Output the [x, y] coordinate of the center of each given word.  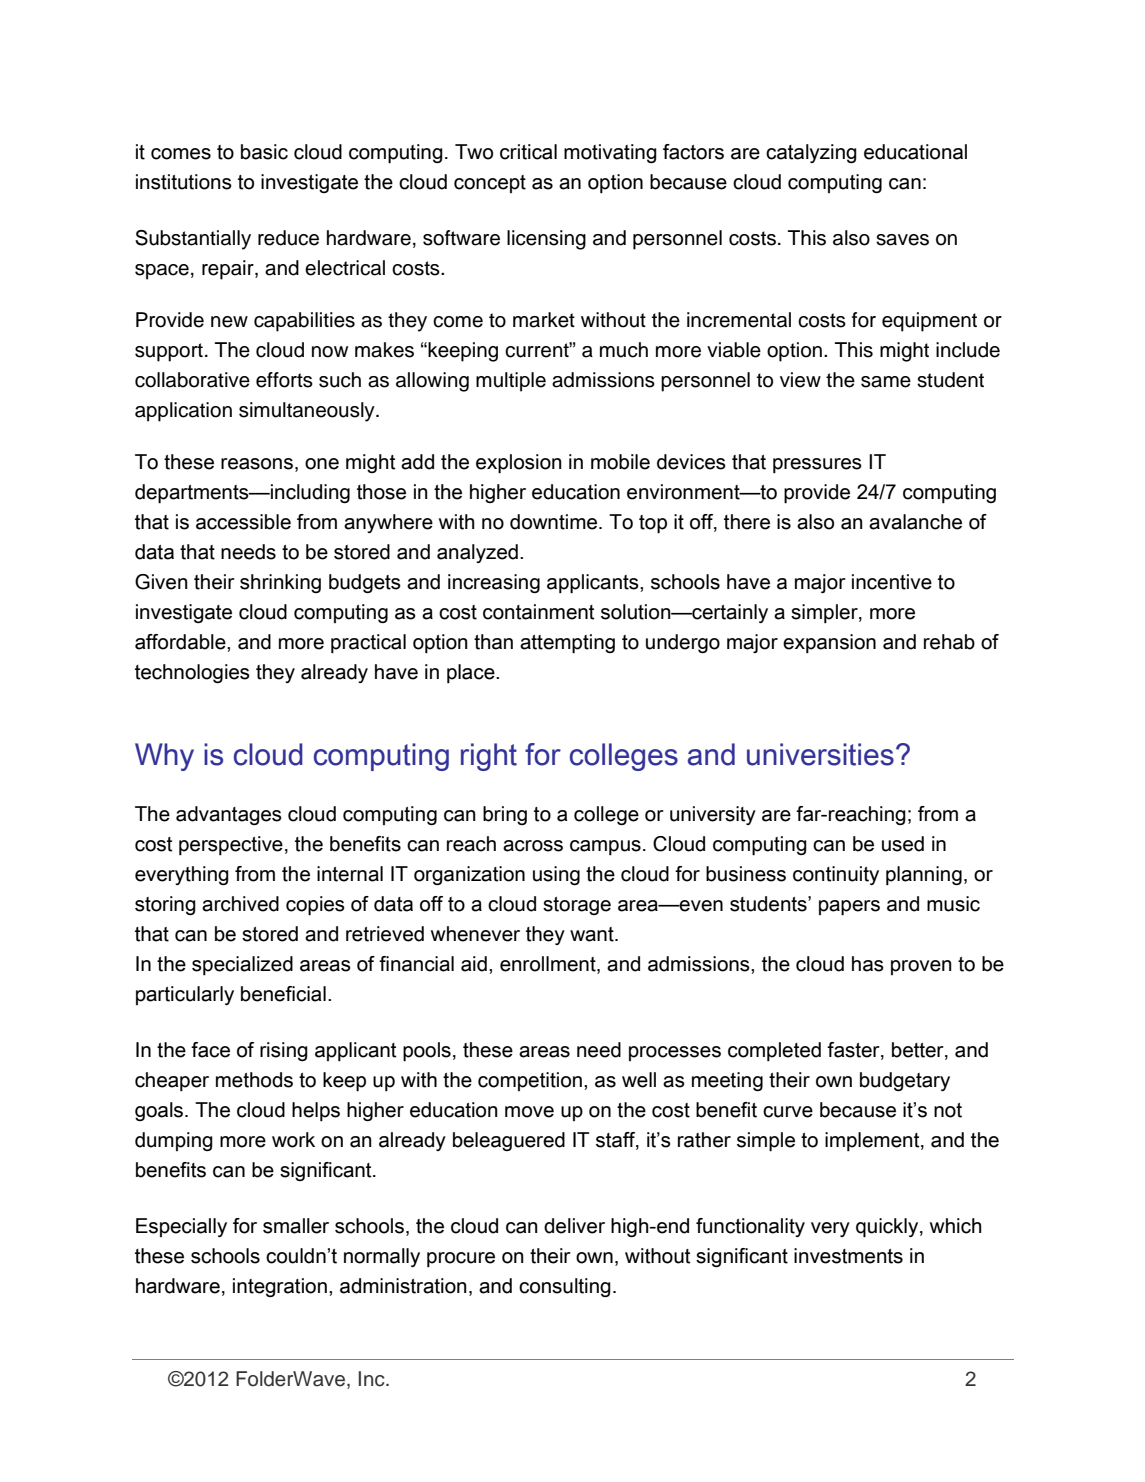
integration [280, 1287]
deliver [574, 1226]
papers [849, 908]
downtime [555, 522]
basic [264, 152]
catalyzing [811, 153]
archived [240, 904]
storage [577, 906]
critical [528, 152]
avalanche [915, 522]
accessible [243, 522]
